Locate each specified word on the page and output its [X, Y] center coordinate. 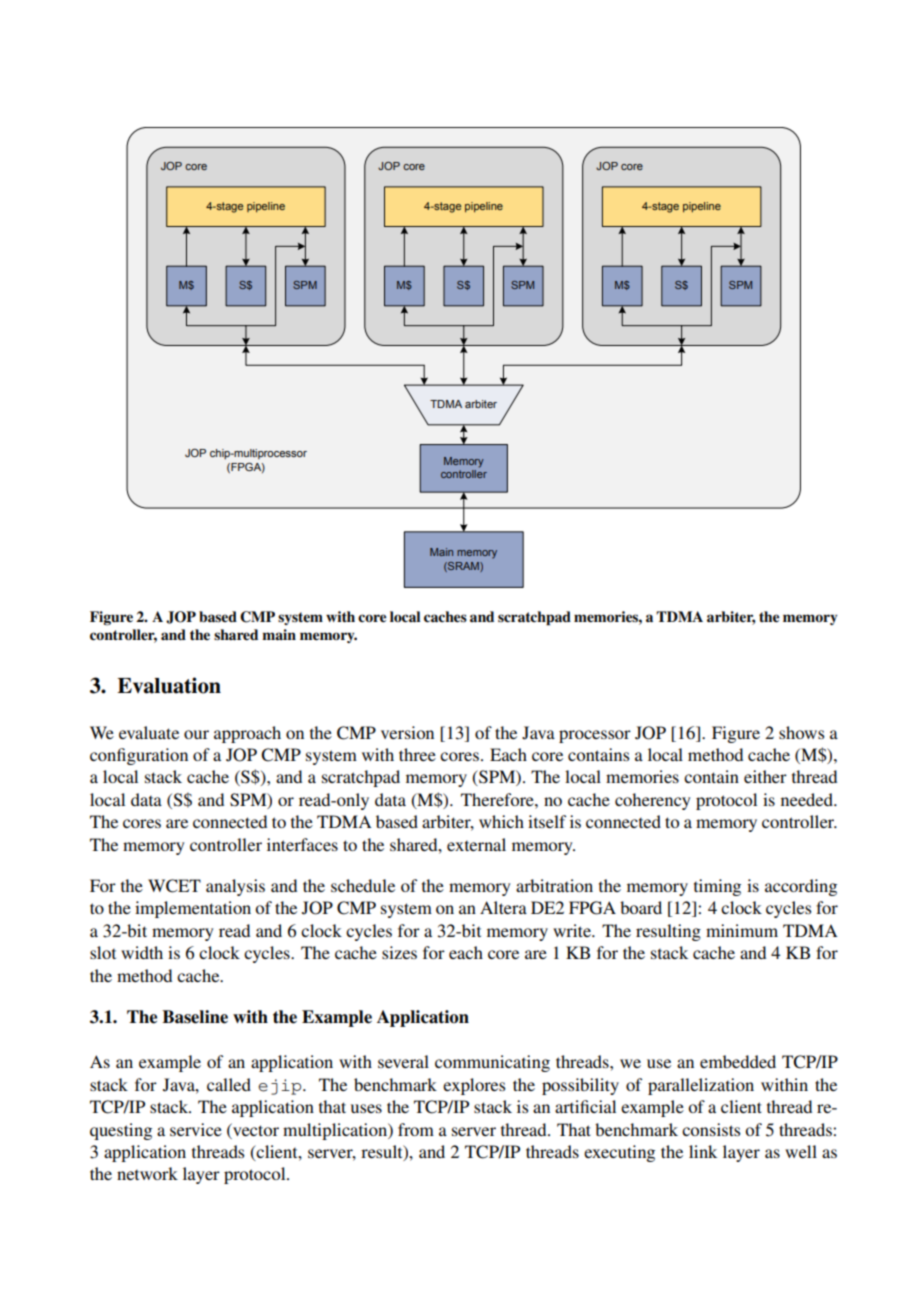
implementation [193, 909]
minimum [742, 930]
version [407, 732]
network [147, 1173]
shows [801, 732]
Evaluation [169, 685]
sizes [399, 952]
